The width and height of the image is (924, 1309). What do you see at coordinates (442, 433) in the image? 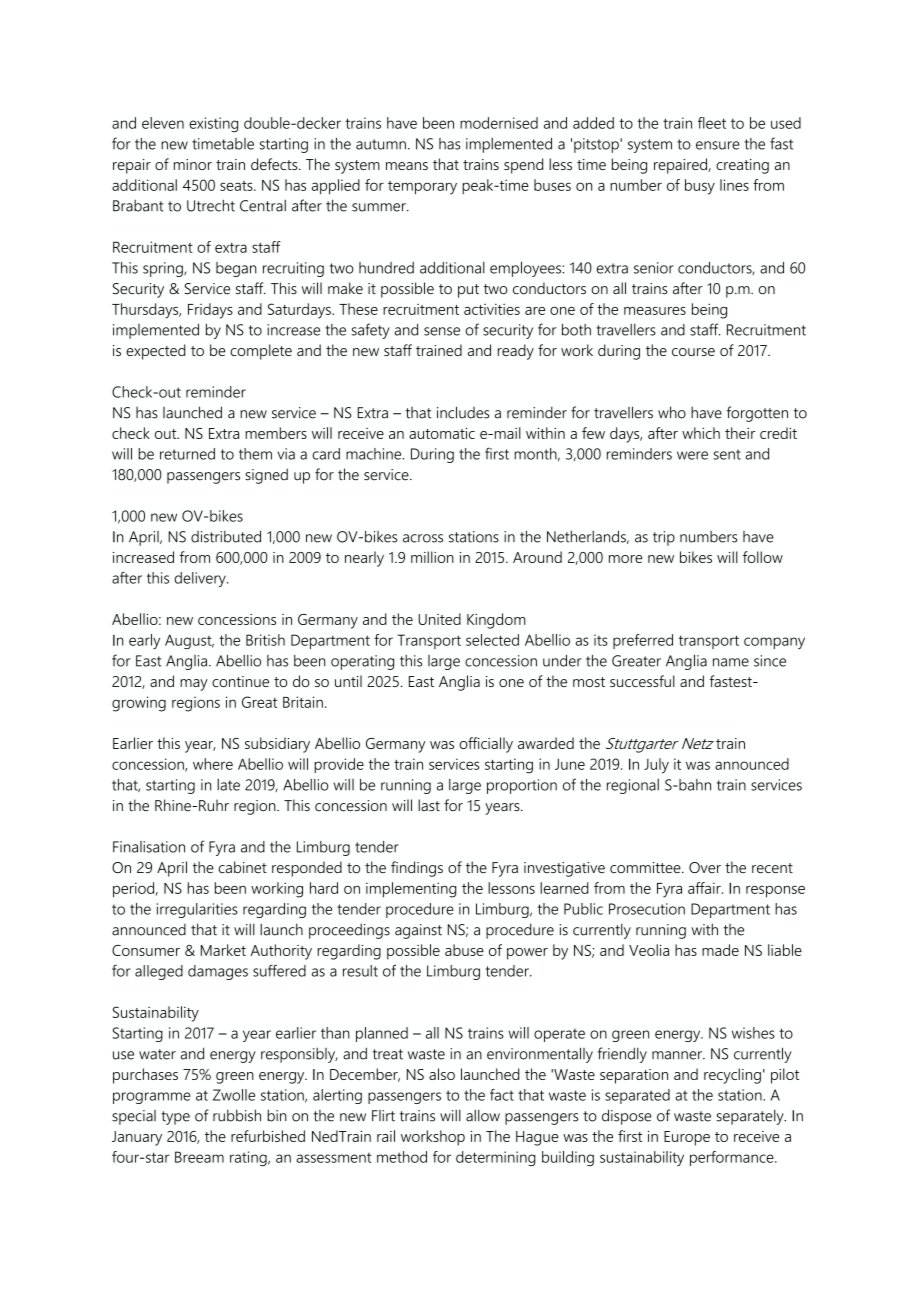
I see `automatic` at bounding box center [442, 433].
